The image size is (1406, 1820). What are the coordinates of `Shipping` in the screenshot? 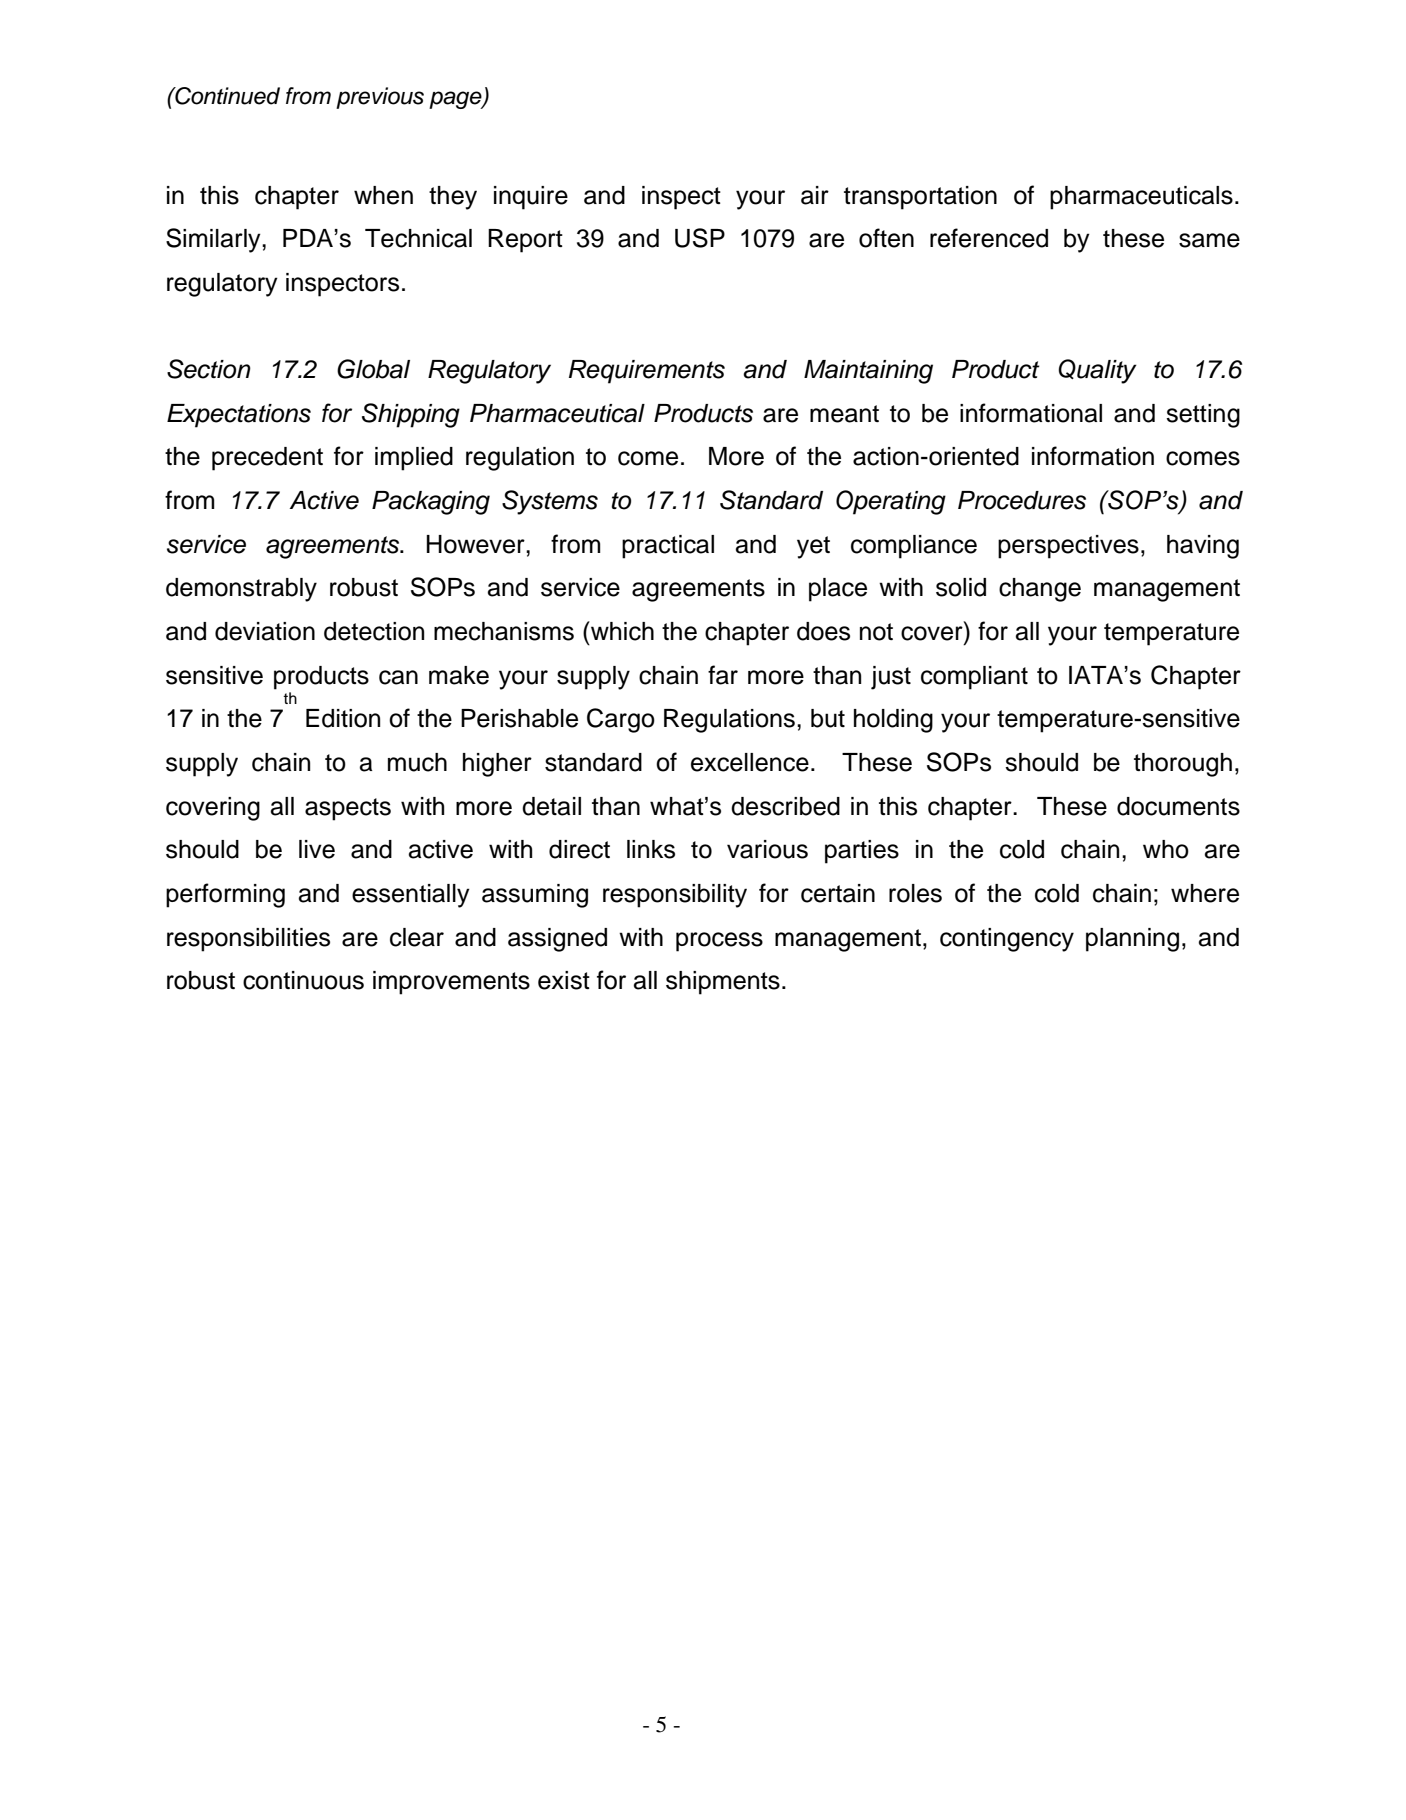 It's located at (411, 415).
